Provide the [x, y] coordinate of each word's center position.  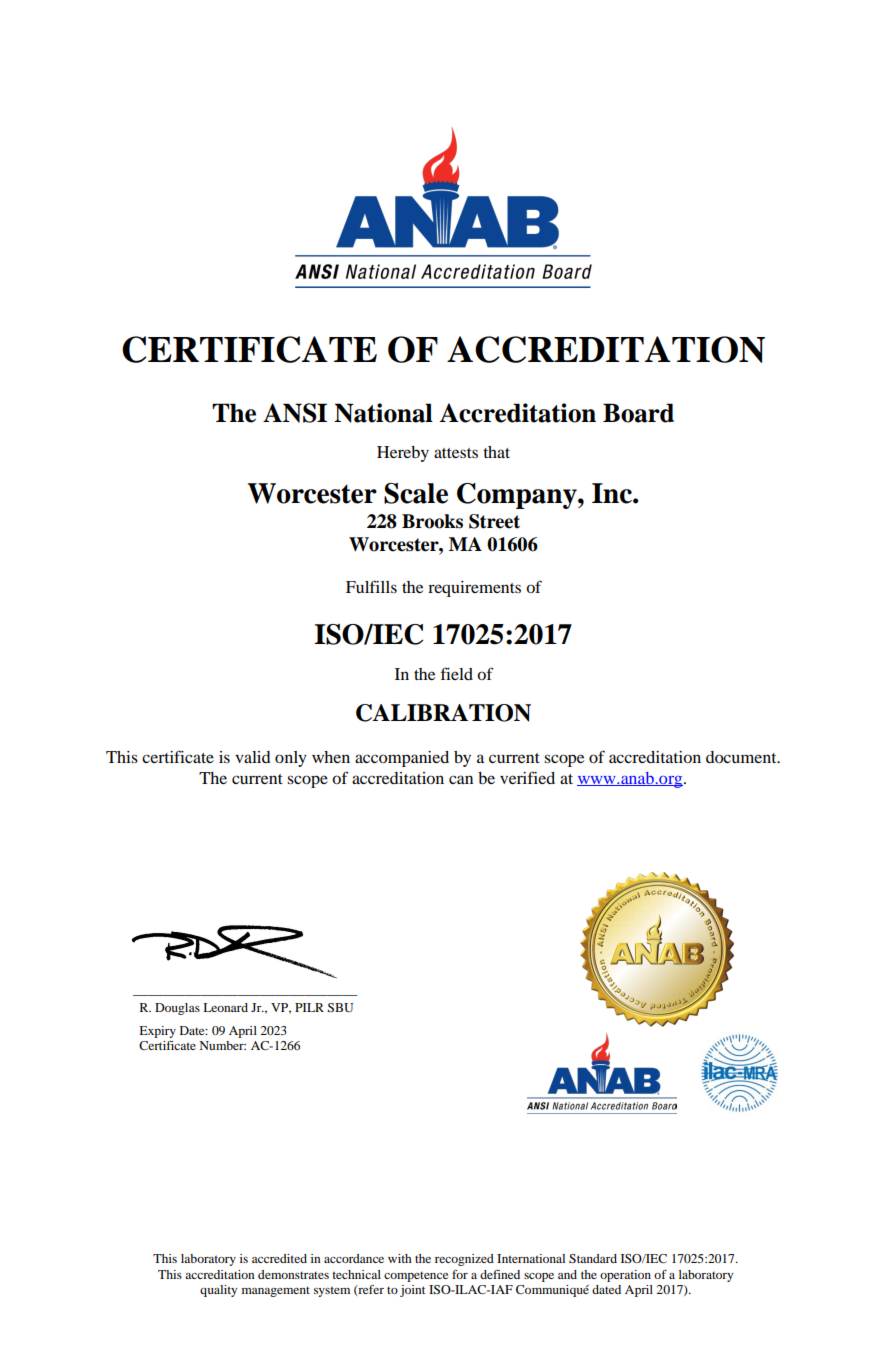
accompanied [402, 759]
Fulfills [371, 586]
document [742, 757]
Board [638, 413]
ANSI [295, 413]
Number [222, 1045]
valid [253, 757]
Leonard [225, 1007]
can [461, 779]
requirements [474, 589]
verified [527, 777]
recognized [464, 1260]
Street [494, 521]
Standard [593, 1258]
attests [456, 453]
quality [218, 1291]
